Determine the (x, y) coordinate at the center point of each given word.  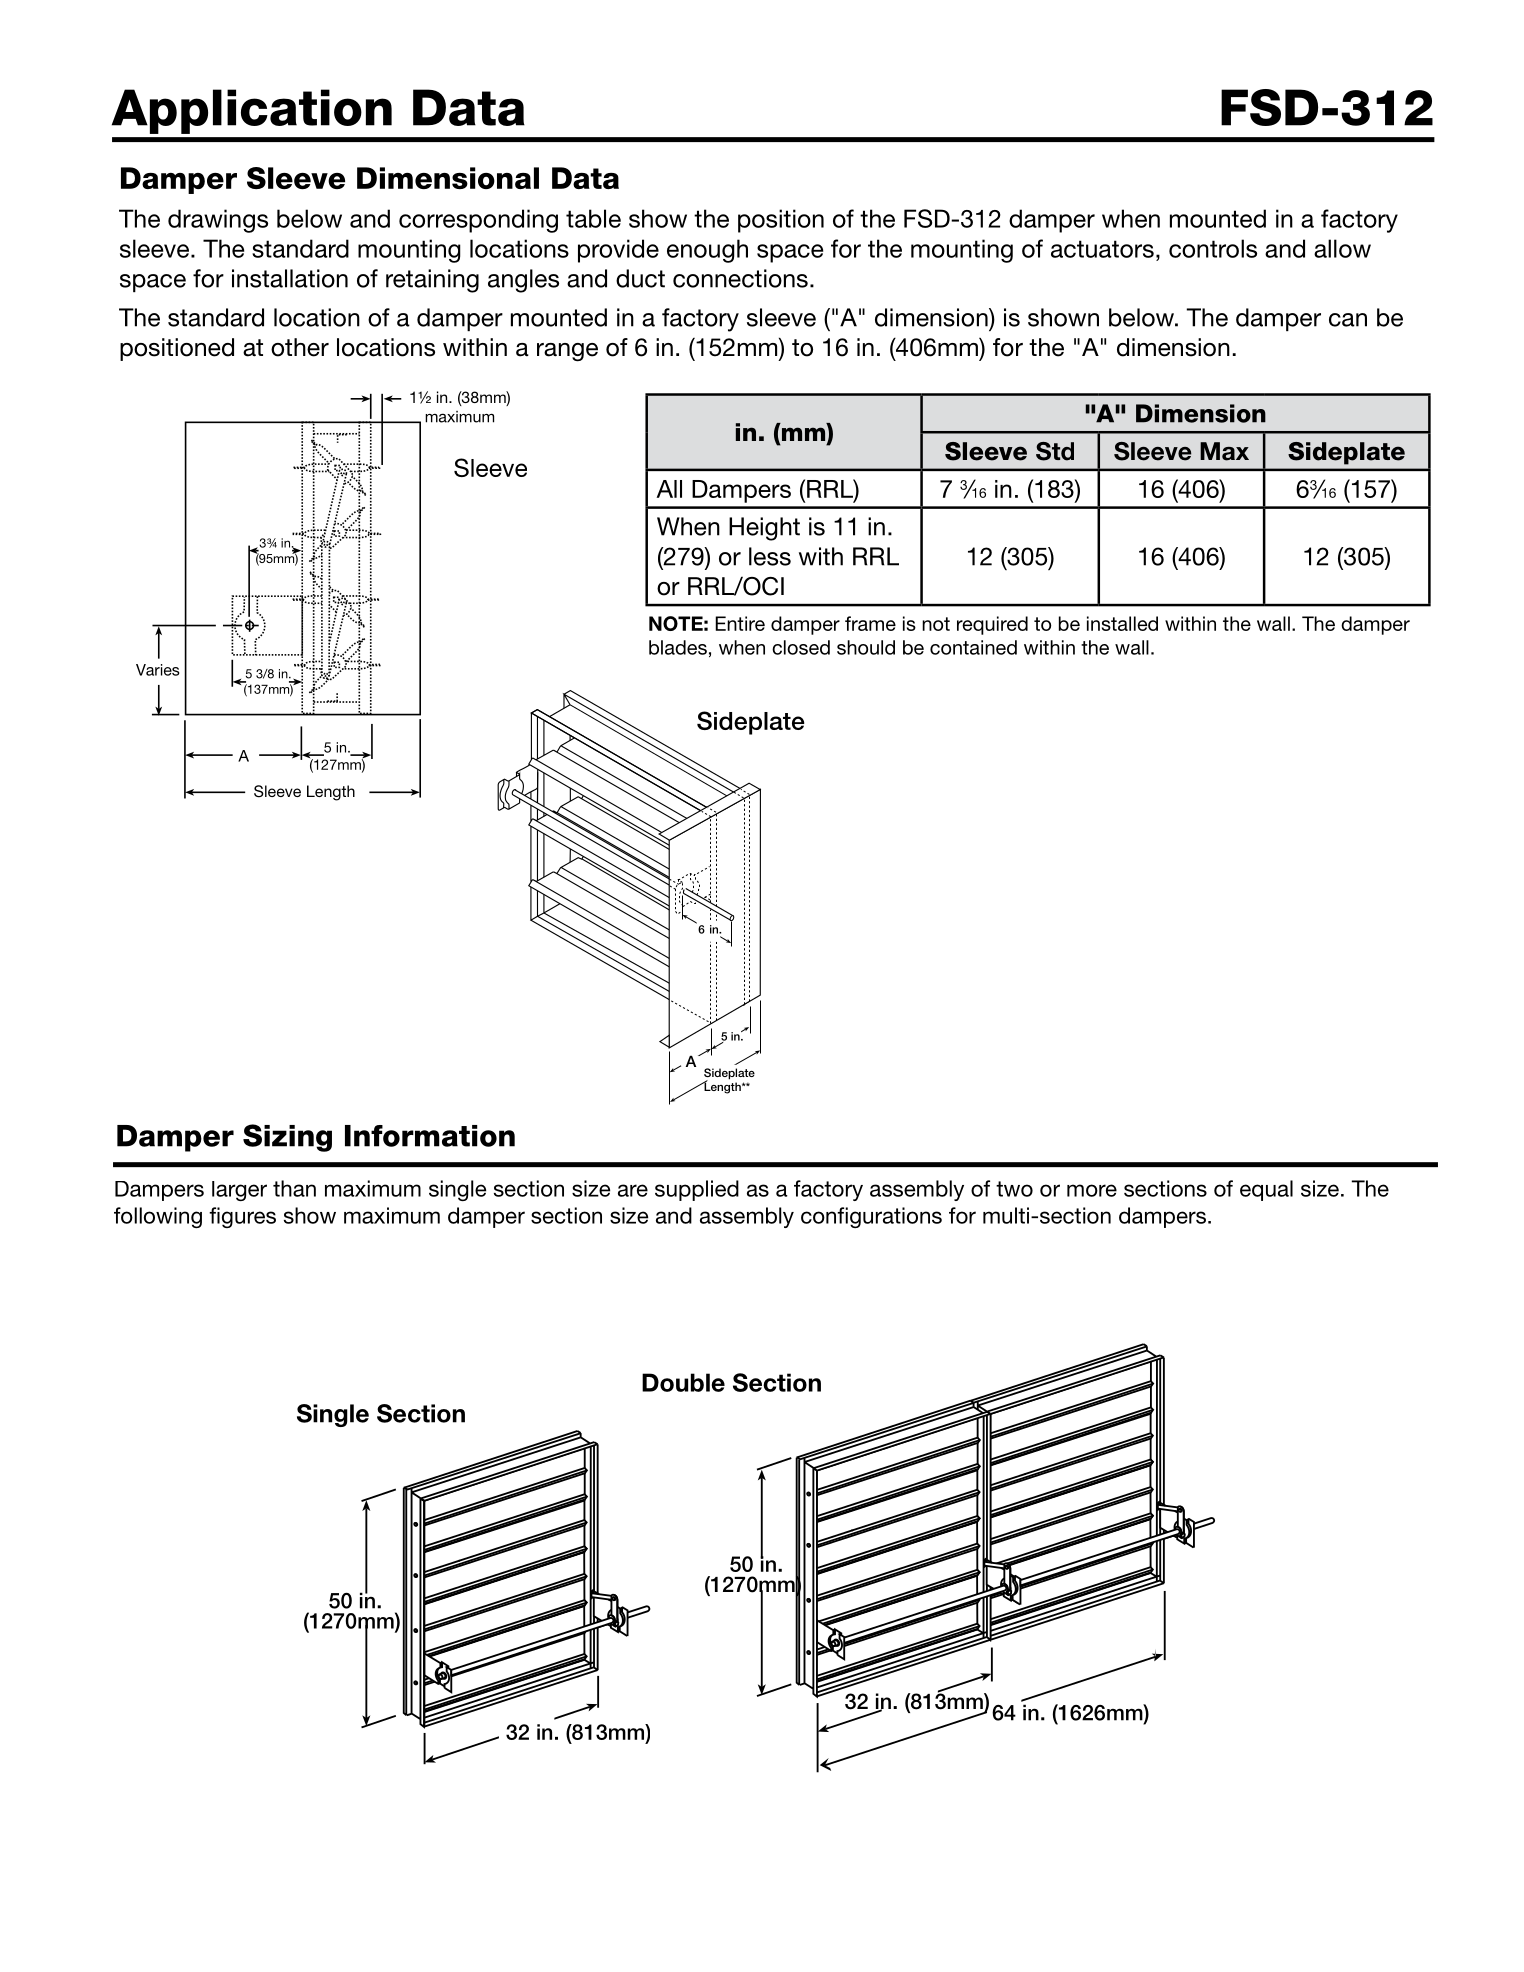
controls (1213, 248)
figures (242, 1217)
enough (707, 251)
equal (1266, 1190)
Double (683, 1382)
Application (252, 111)
